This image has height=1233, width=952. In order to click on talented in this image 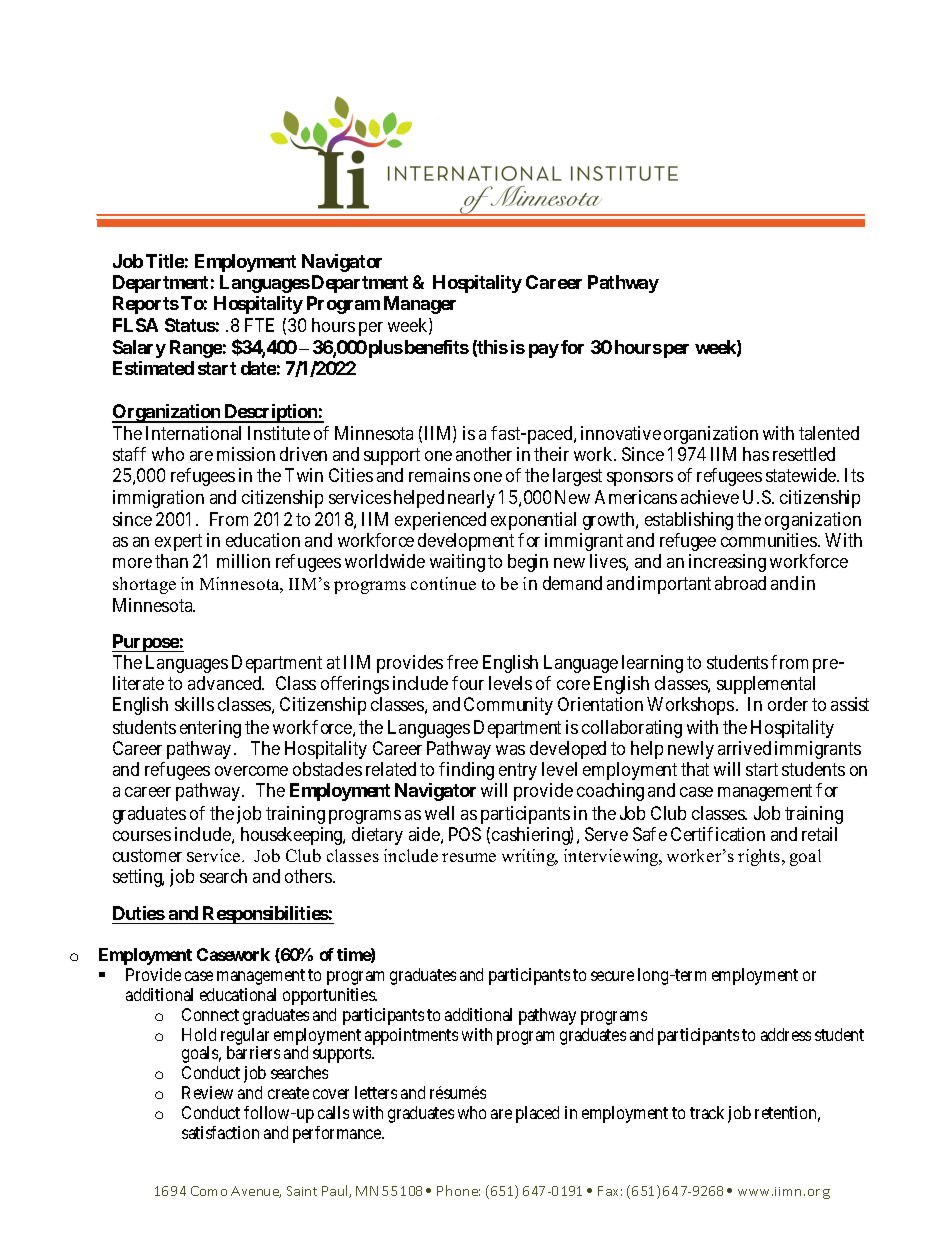, I will do `click(829, 433)`.
